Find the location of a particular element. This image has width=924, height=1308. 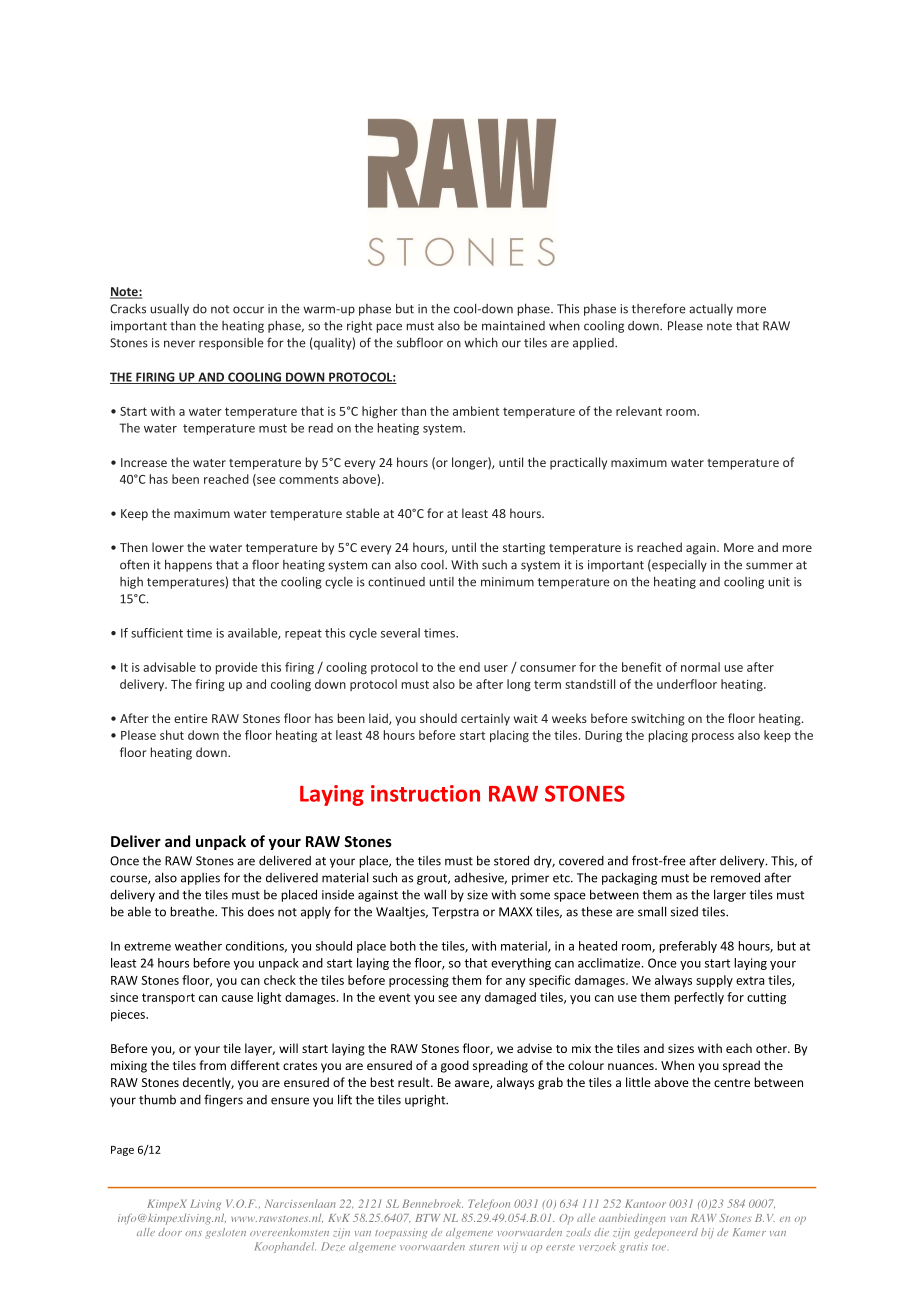

happens is located at coordinates (188, 565).
